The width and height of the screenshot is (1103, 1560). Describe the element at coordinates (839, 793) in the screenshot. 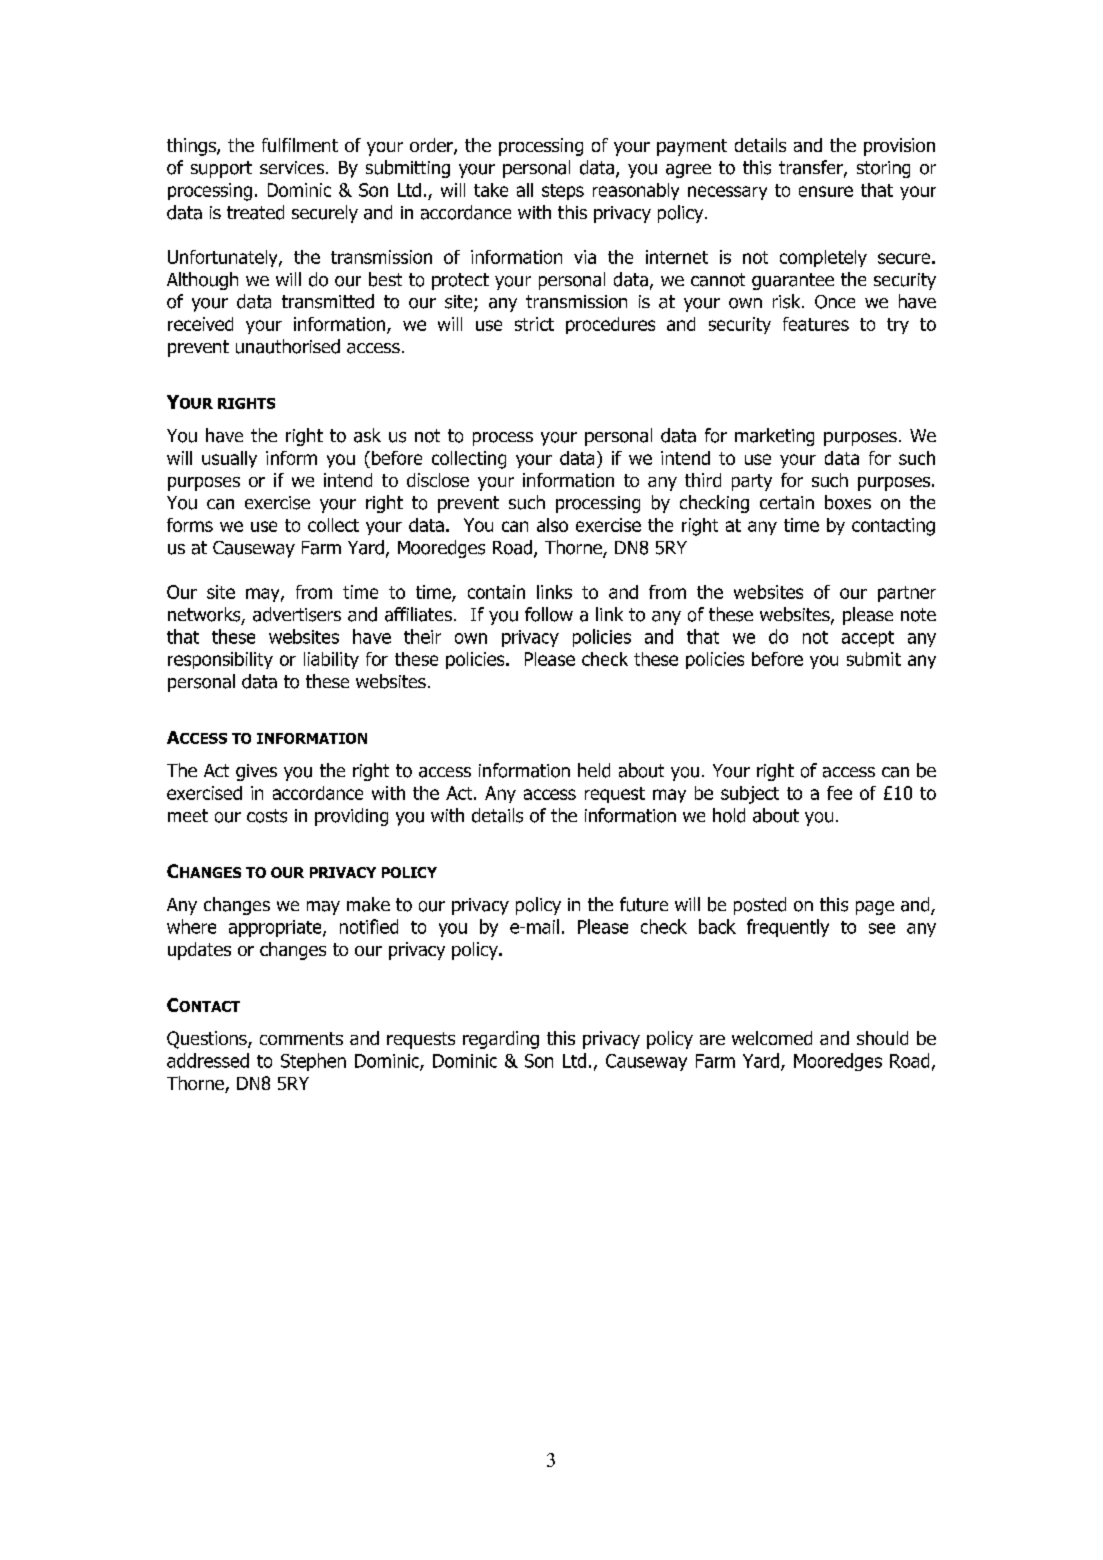

I see `fee` at that location.
